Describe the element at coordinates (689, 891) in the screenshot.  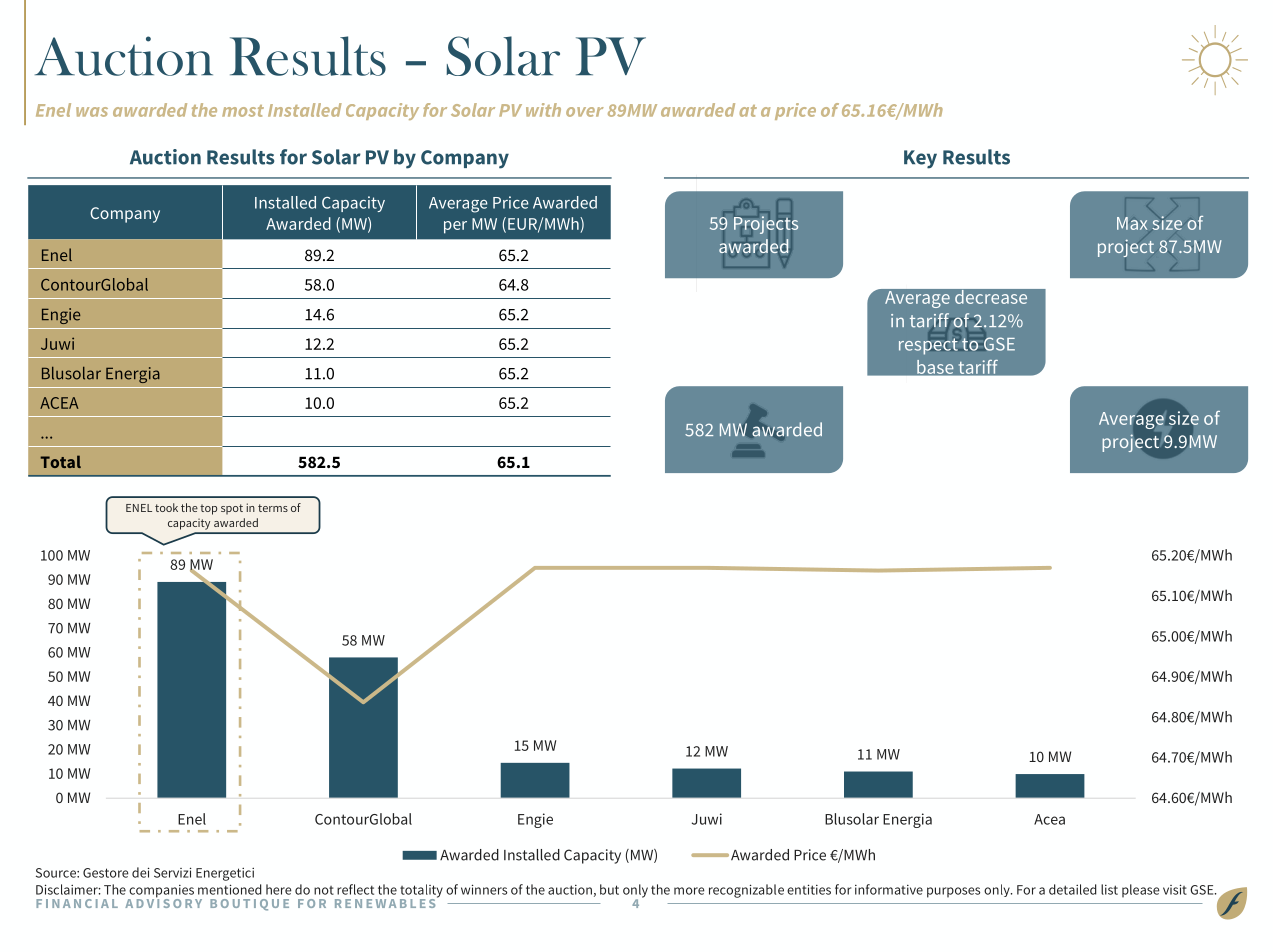
I see `more` at that location.
